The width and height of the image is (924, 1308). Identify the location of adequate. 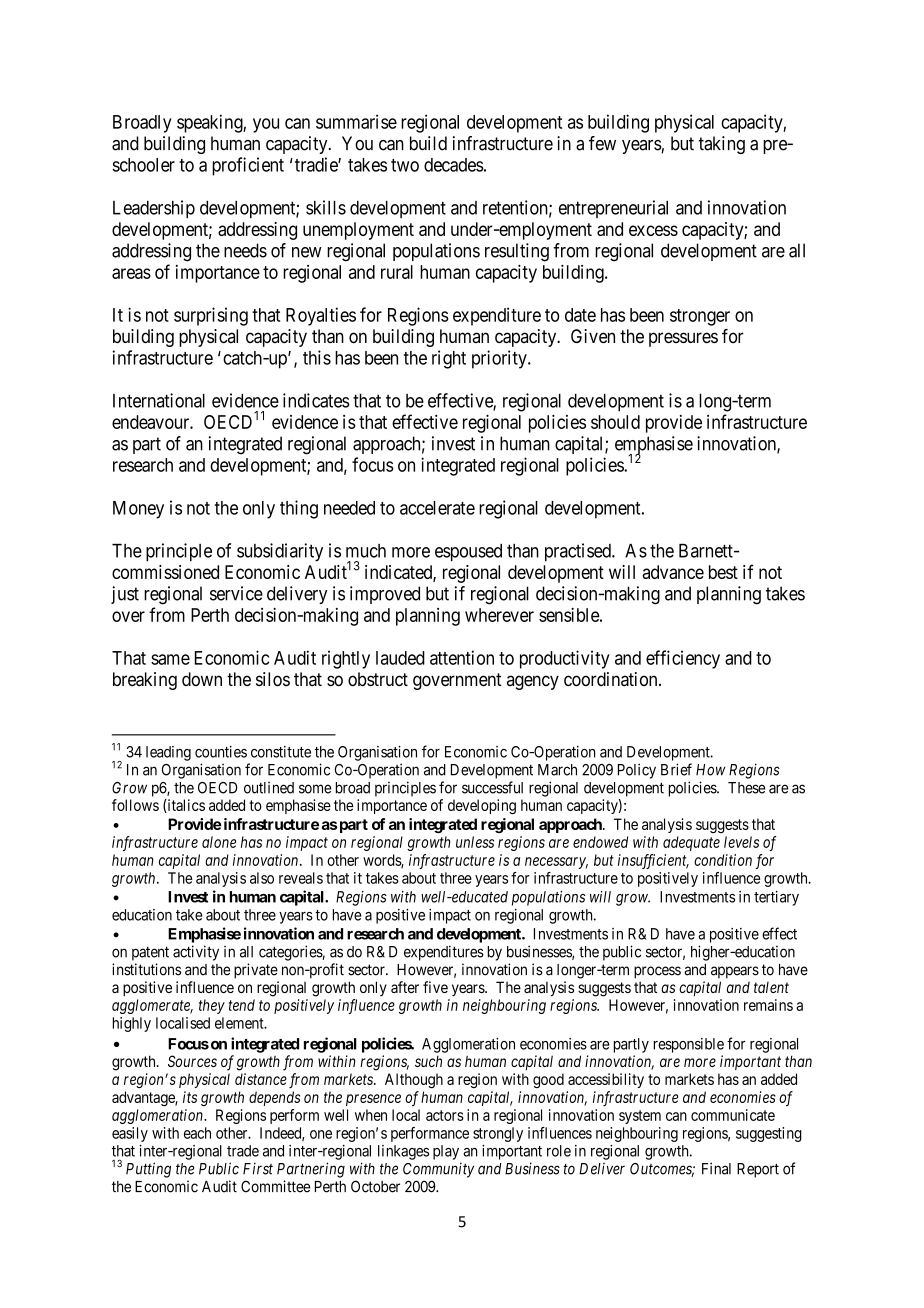
(691, 843).
